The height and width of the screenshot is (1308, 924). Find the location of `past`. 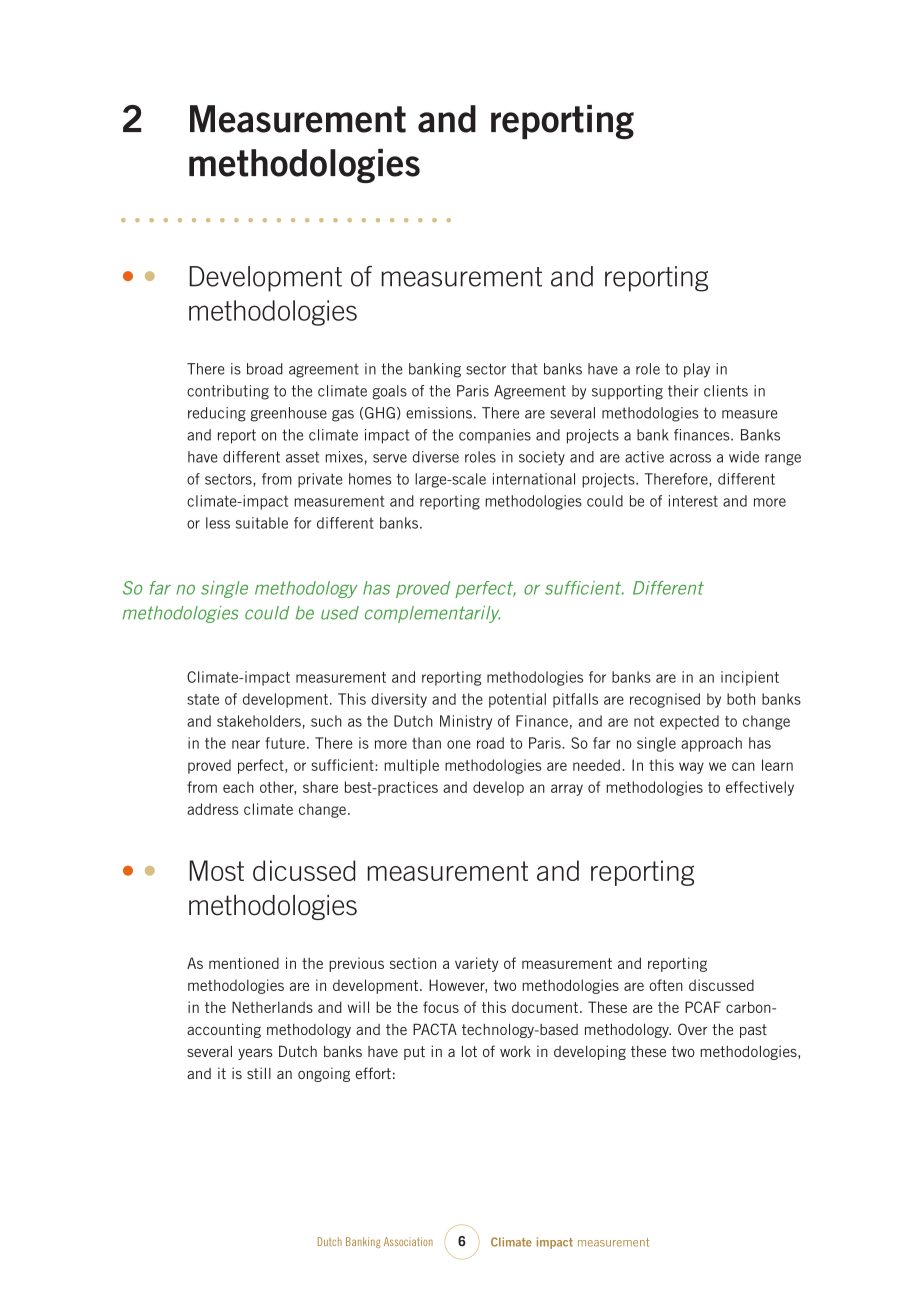

past is located at coordinates (753, 1031).
